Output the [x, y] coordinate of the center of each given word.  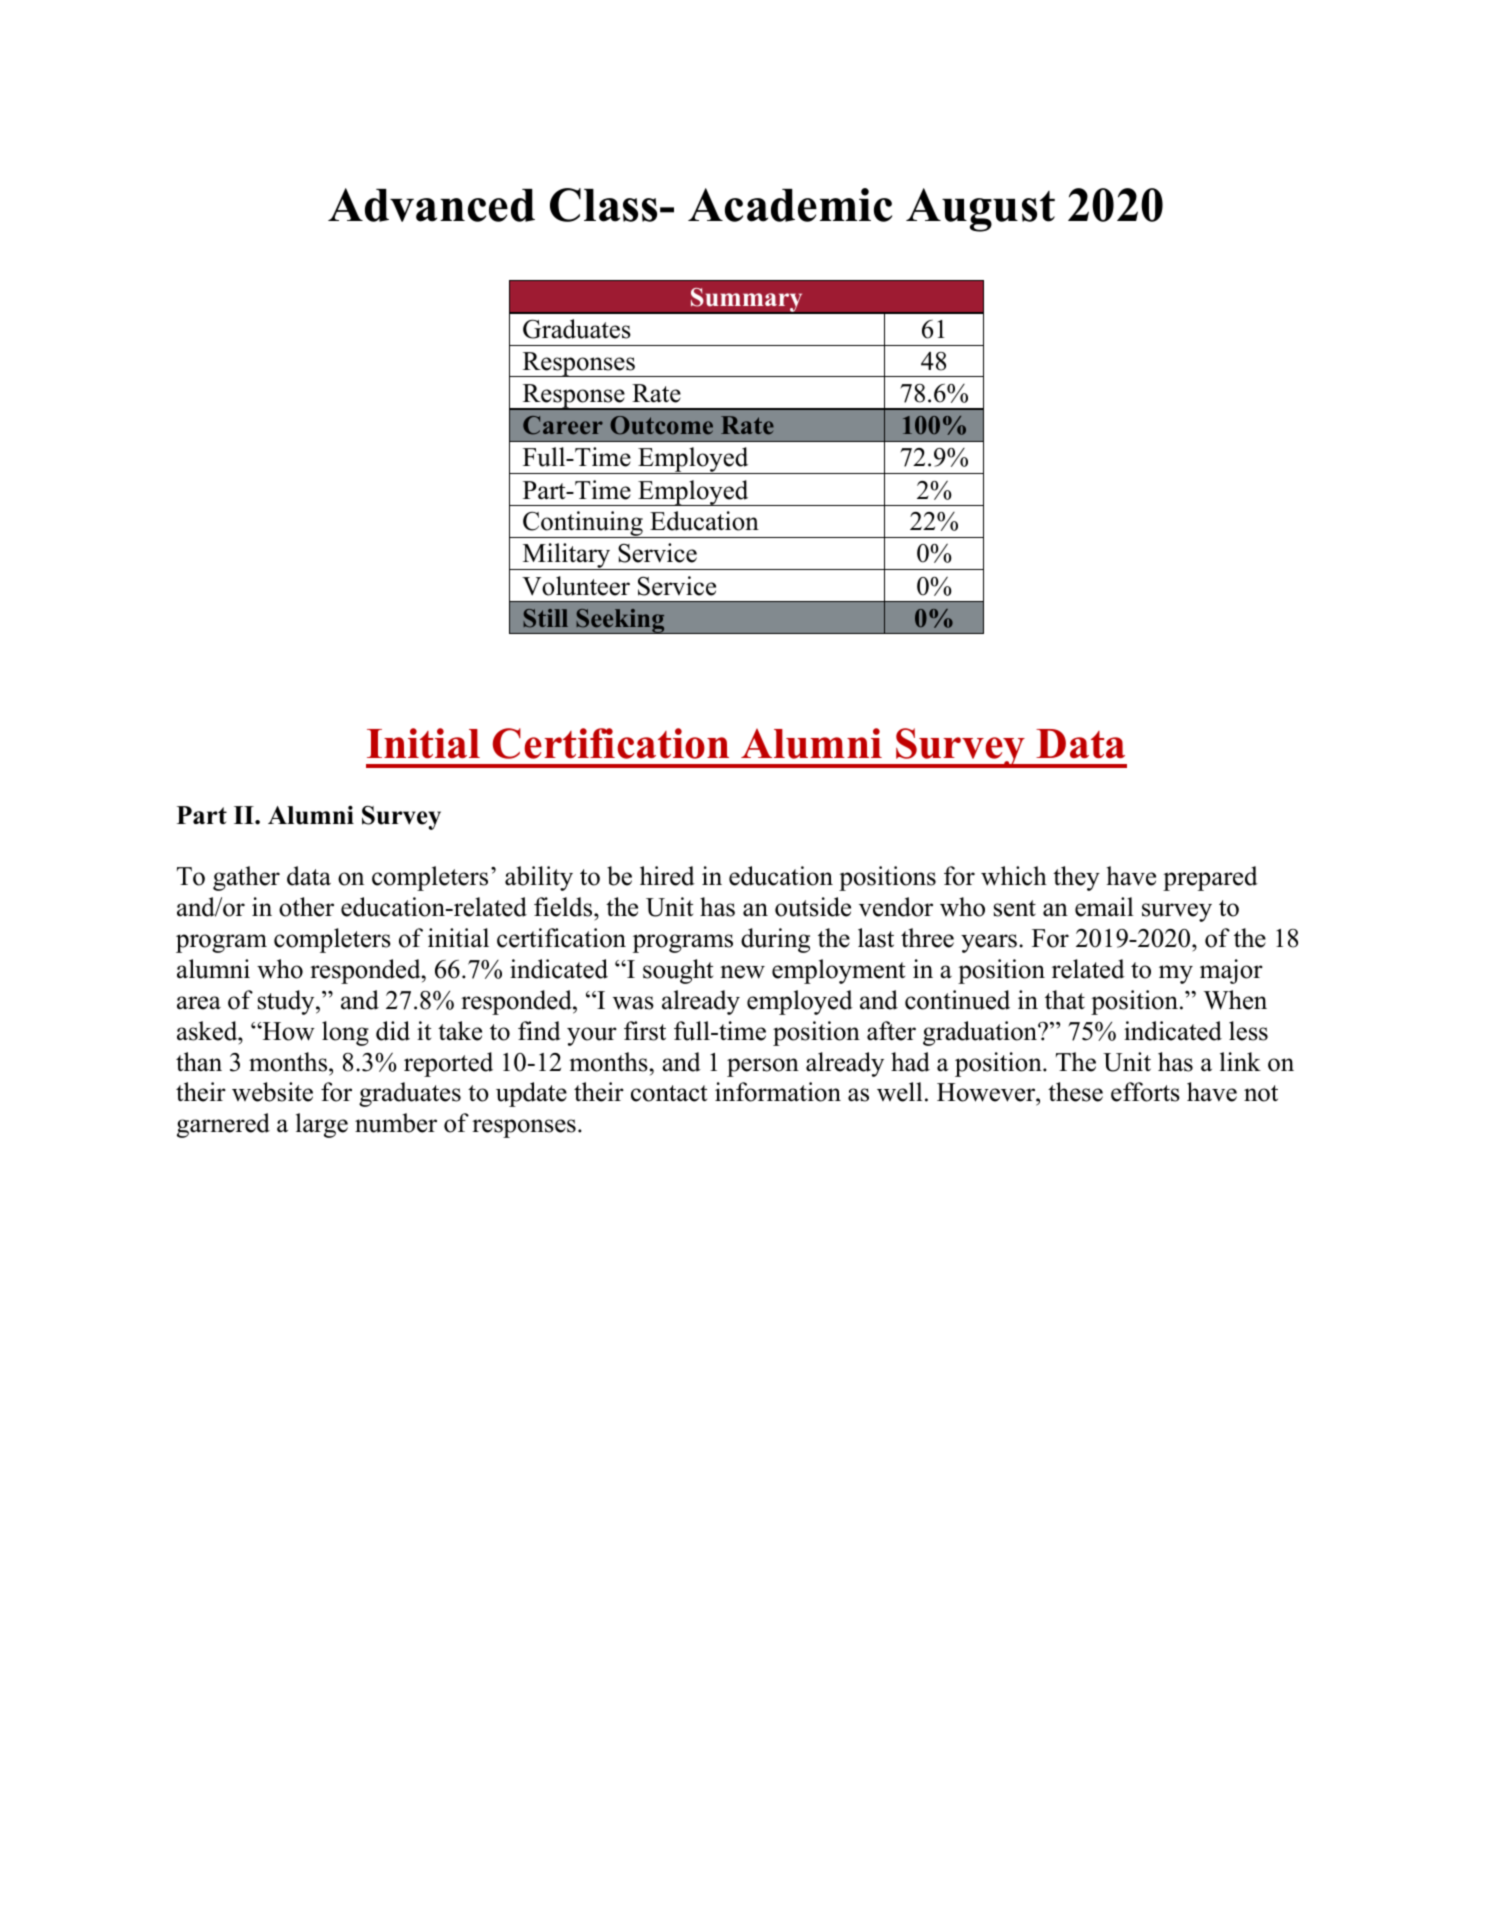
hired [667, 876]
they [1076, 878]
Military [566, 556]
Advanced [431, 205]
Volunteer [576, 586]
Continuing [583, 524]
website [272, 1092]
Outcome [661, 425]
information [778, 1092]
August [980, 210]
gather [246, 878]
